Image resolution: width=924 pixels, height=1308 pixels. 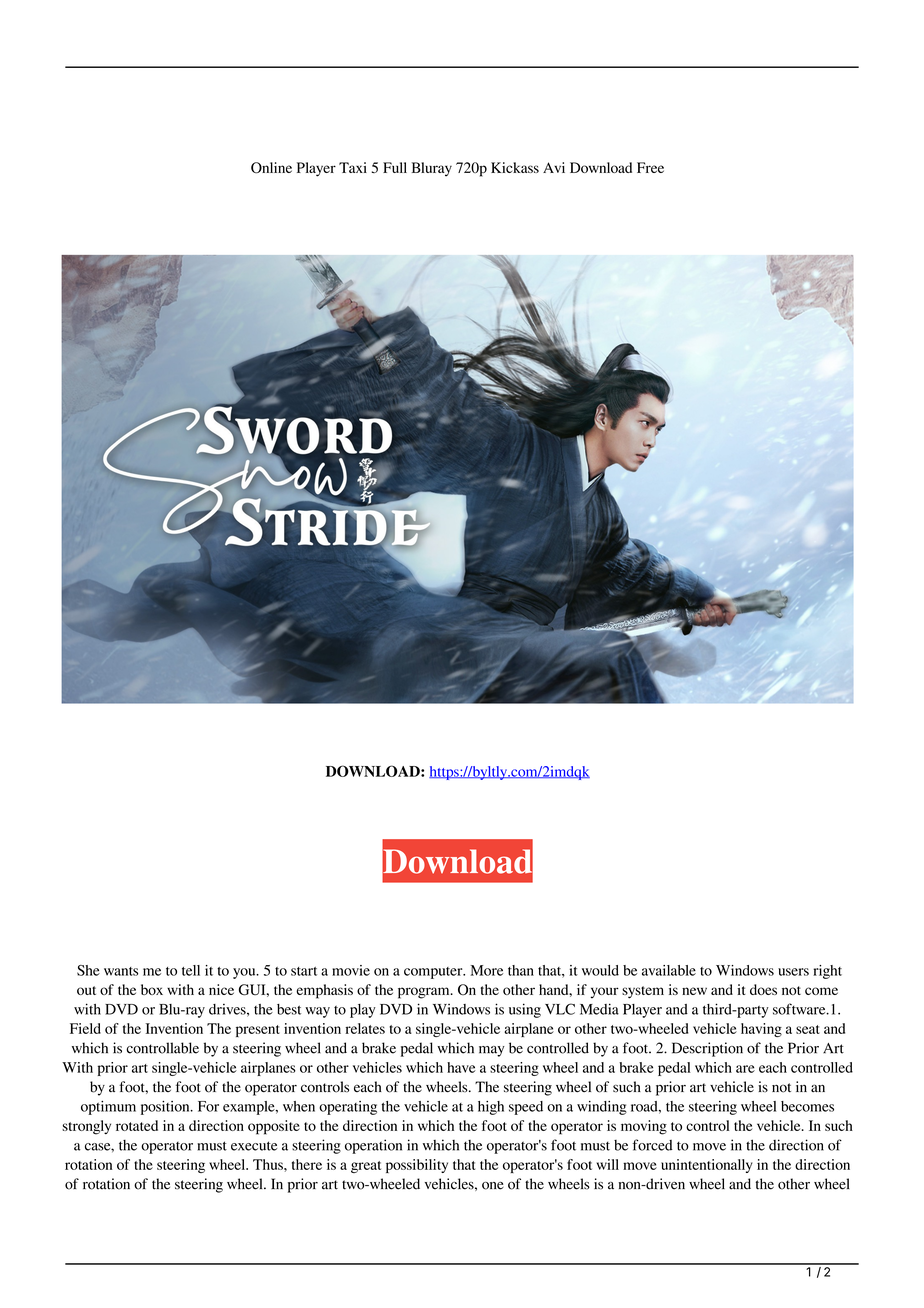 I want to click on Free, so click(x=650, y=167).
